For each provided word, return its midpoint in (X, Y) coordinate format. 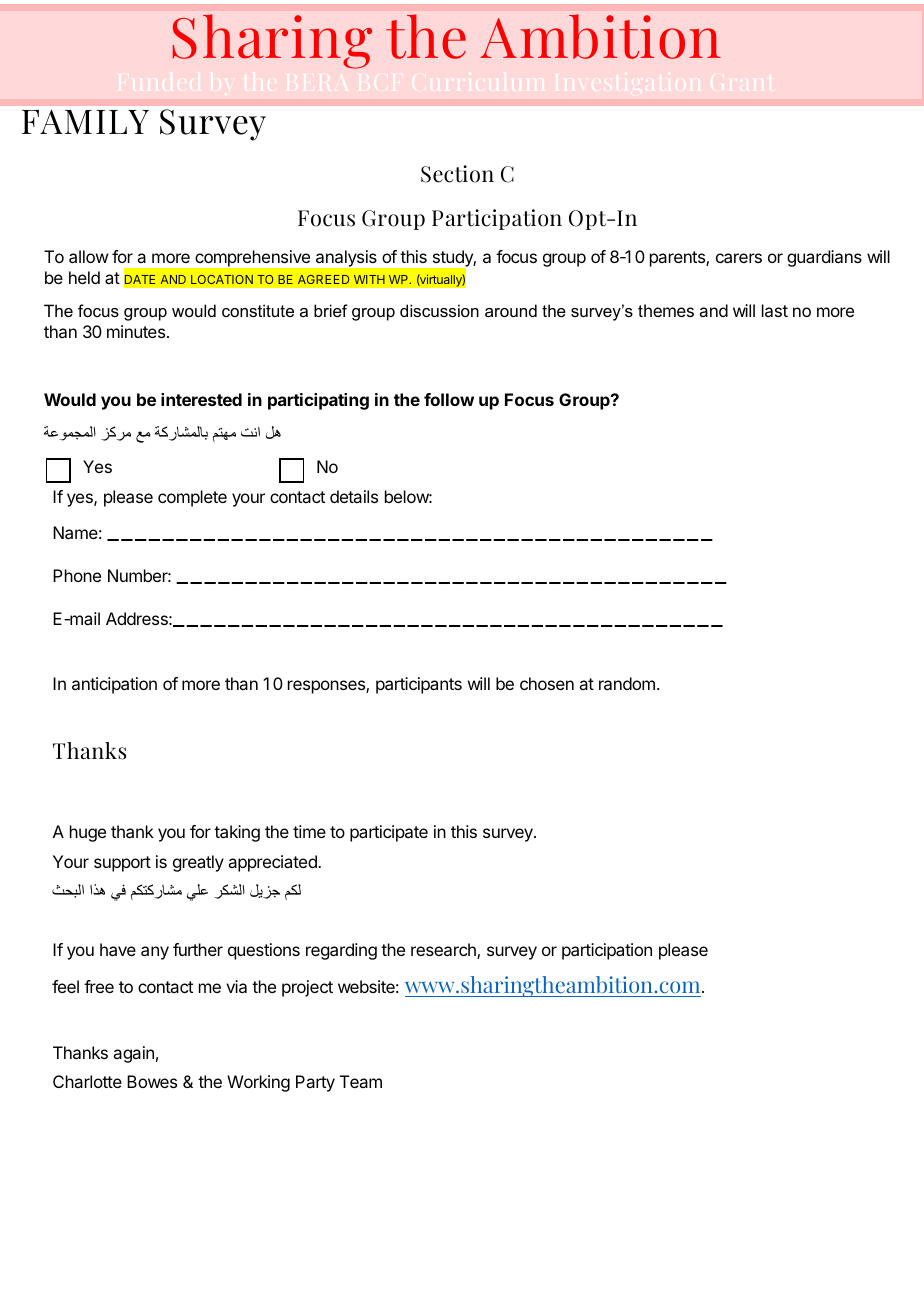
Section (457, 174)
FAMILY (85, 121)
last (775, 310)
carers (739, 258)
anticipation (114, 685)
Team (361, 1081)
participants (419, 685)
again (133, 1054)
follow (449, 399)
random (627, 683)
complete (192, 498)
